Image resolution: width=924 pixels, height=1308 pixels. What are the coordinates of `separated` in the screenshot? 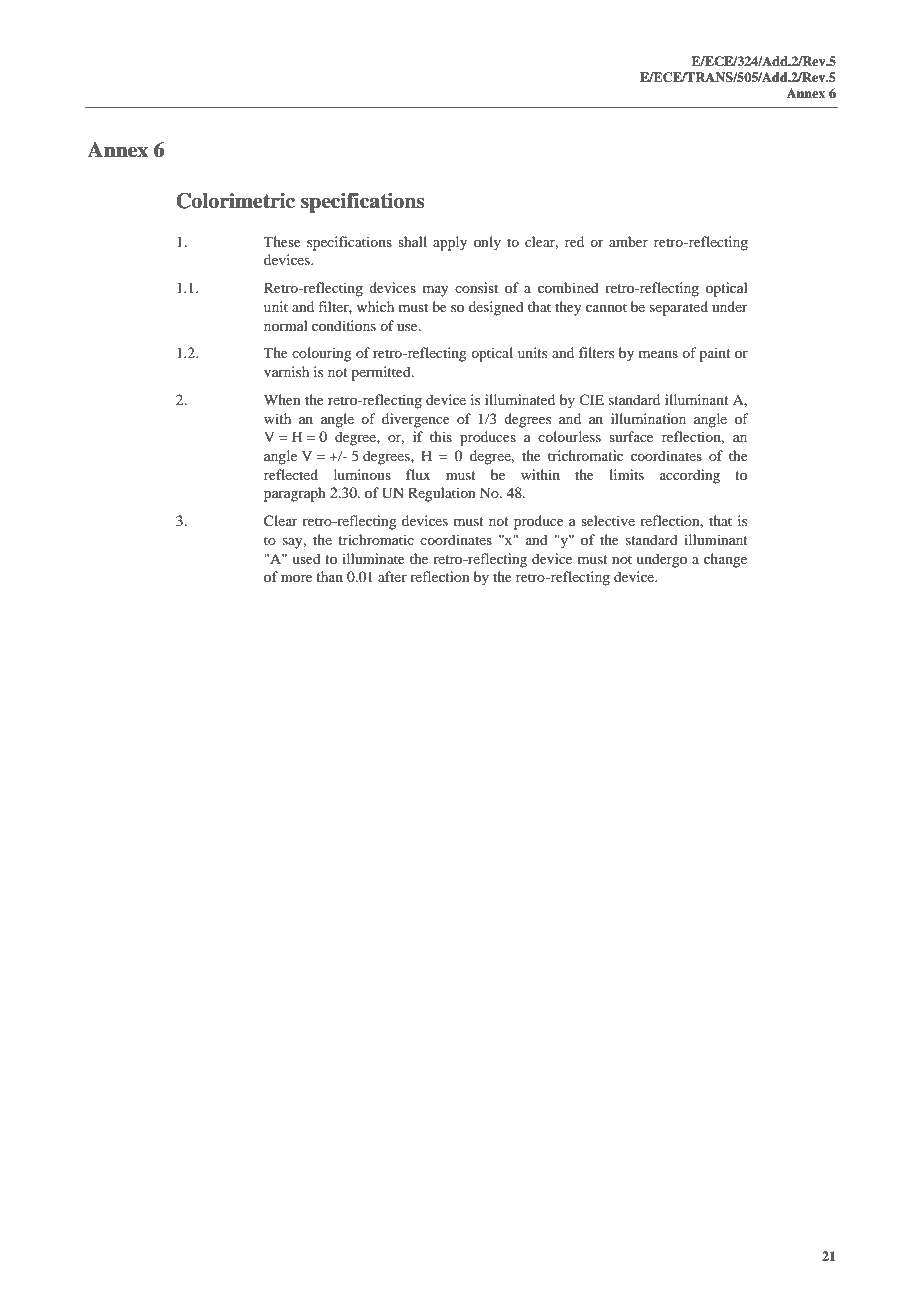 It's located at (679, 308).
